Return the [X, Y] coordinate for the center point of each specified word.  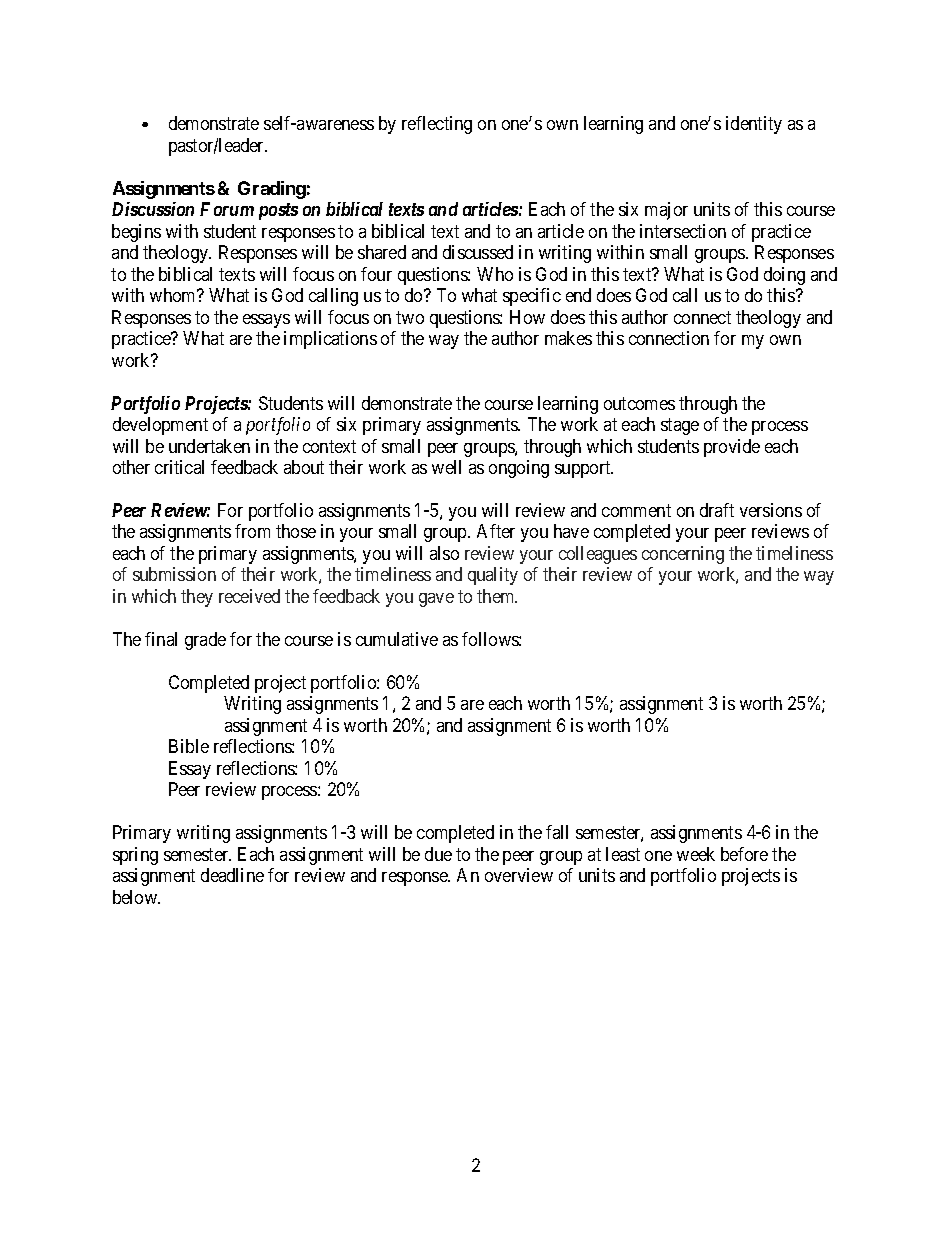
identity [754, 125]
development [160, 426]
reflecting [437, 125]
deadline [232, 875]
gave [436, 600]
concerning [683, 555]
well [446, 467]
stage [680, 426]
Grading [272, 190]
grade [205, 641]
